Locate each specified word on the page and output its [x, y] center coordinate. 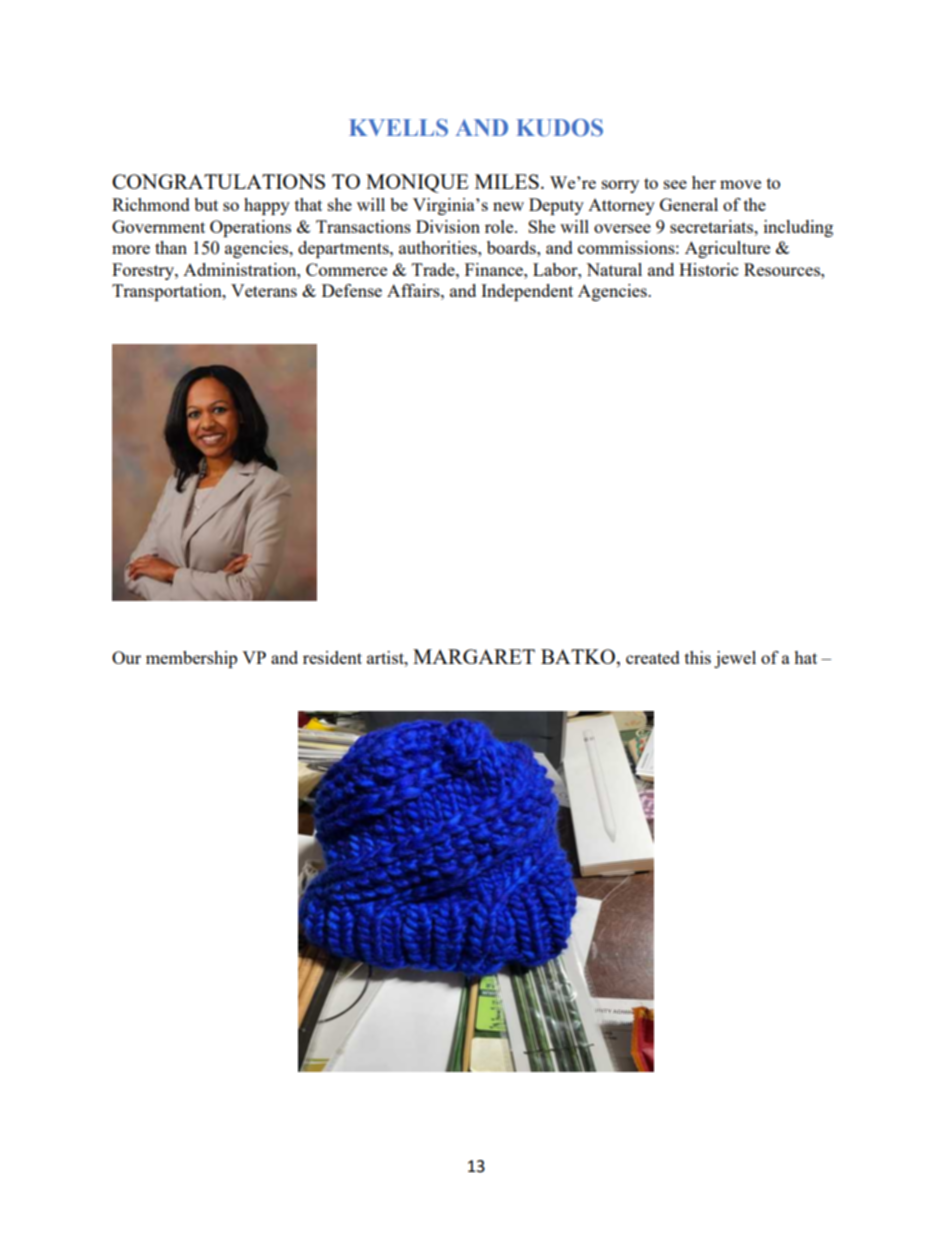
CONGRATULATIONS [218, 181]
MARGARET [474, 656]
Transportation [168, 292]
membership [191, 659]
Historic [708, 269]
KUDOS [559, 128]
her [704, 182]
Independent [527, 292]
